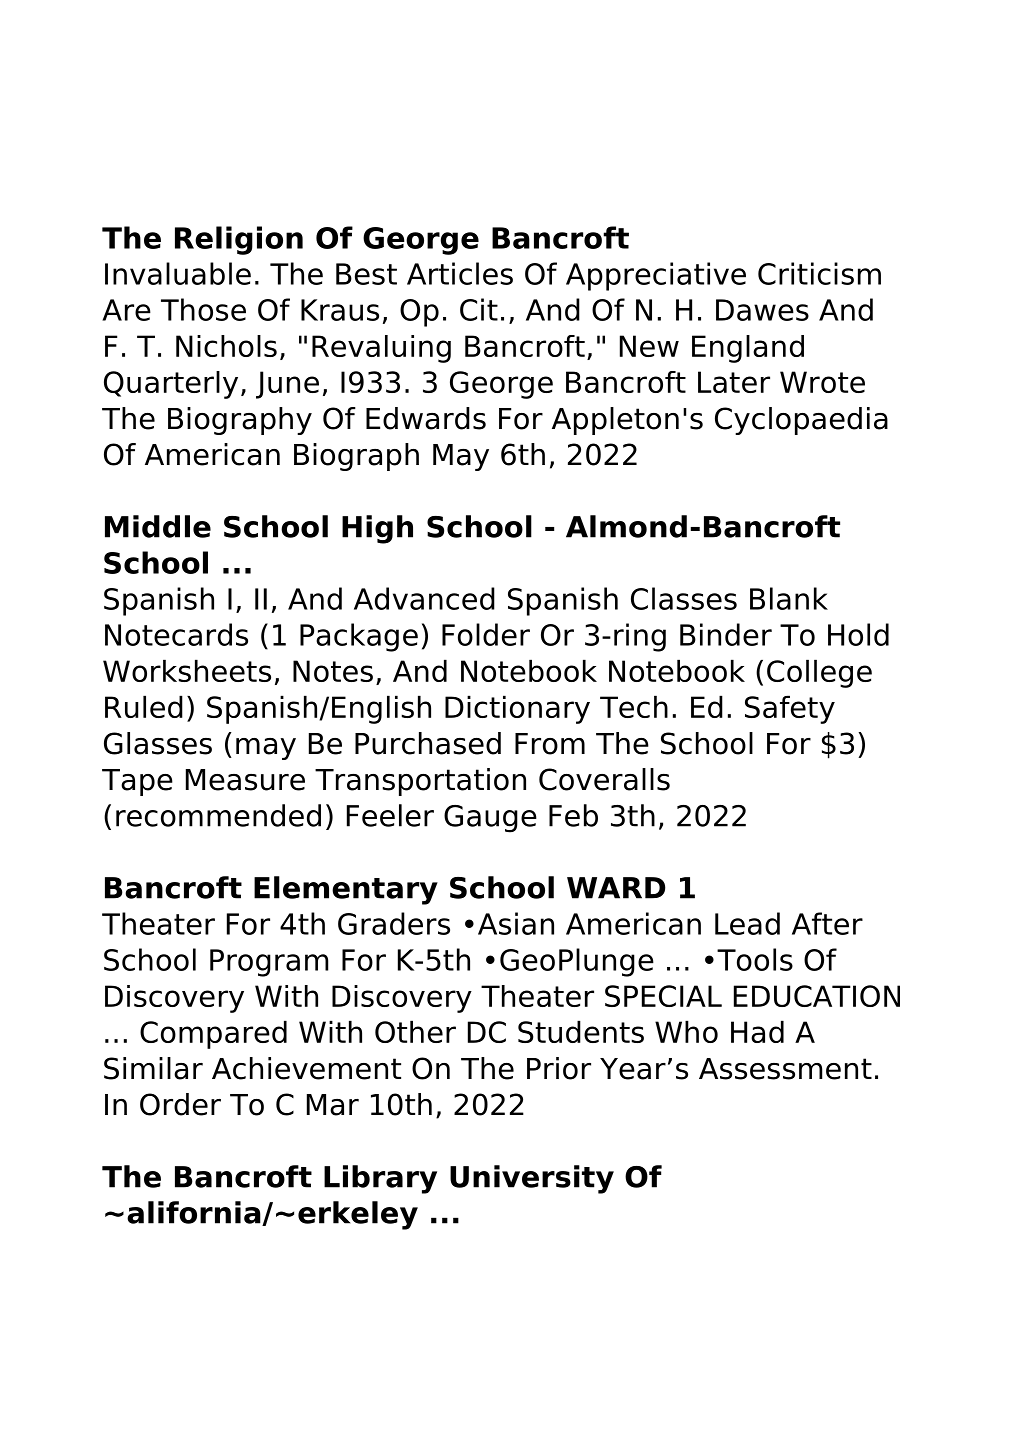  Describe the element at coordinates (180, 1104) in the document. I see `Order` at that location.
